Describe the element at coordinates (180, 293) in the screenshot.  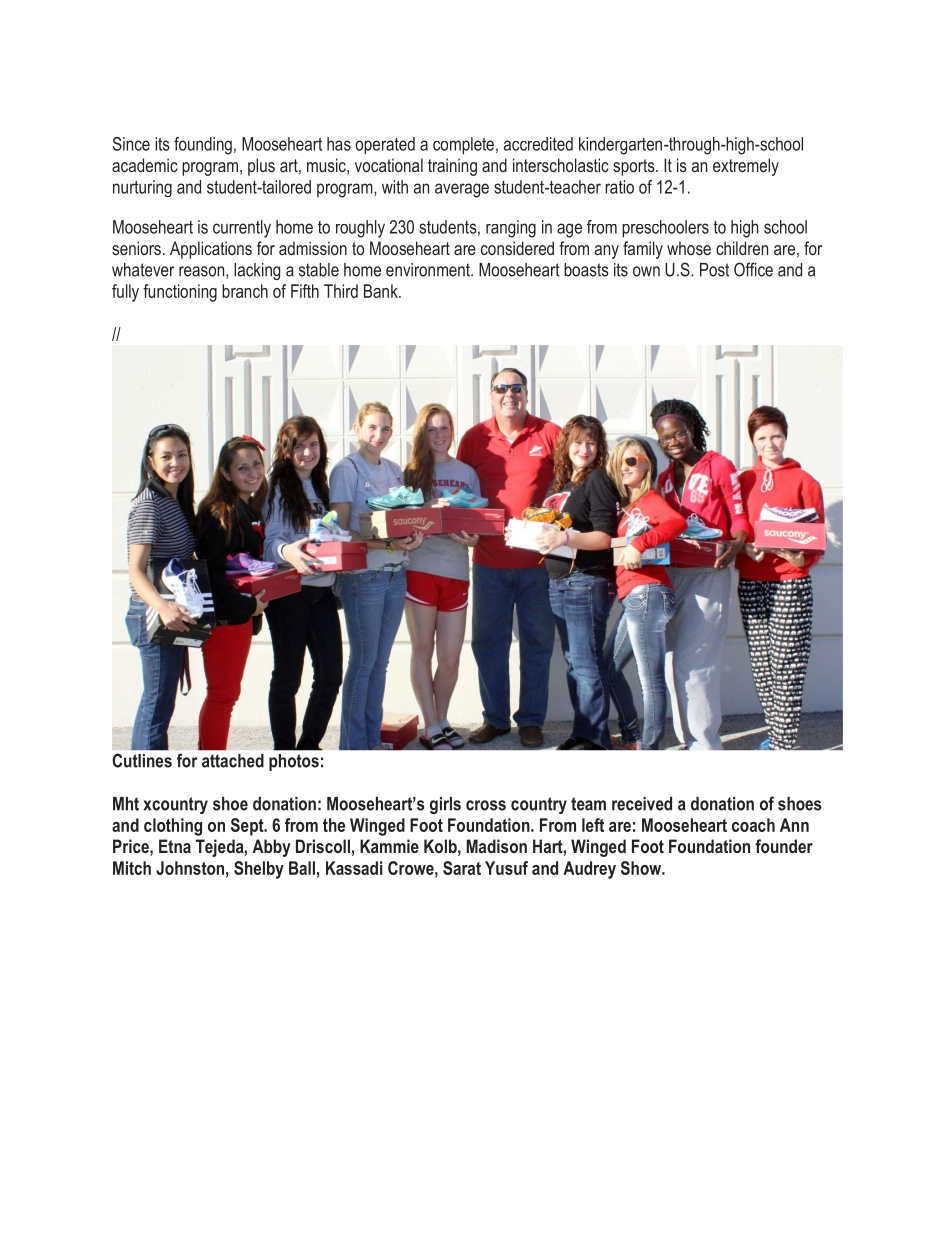
I see `functioning` at that location.
